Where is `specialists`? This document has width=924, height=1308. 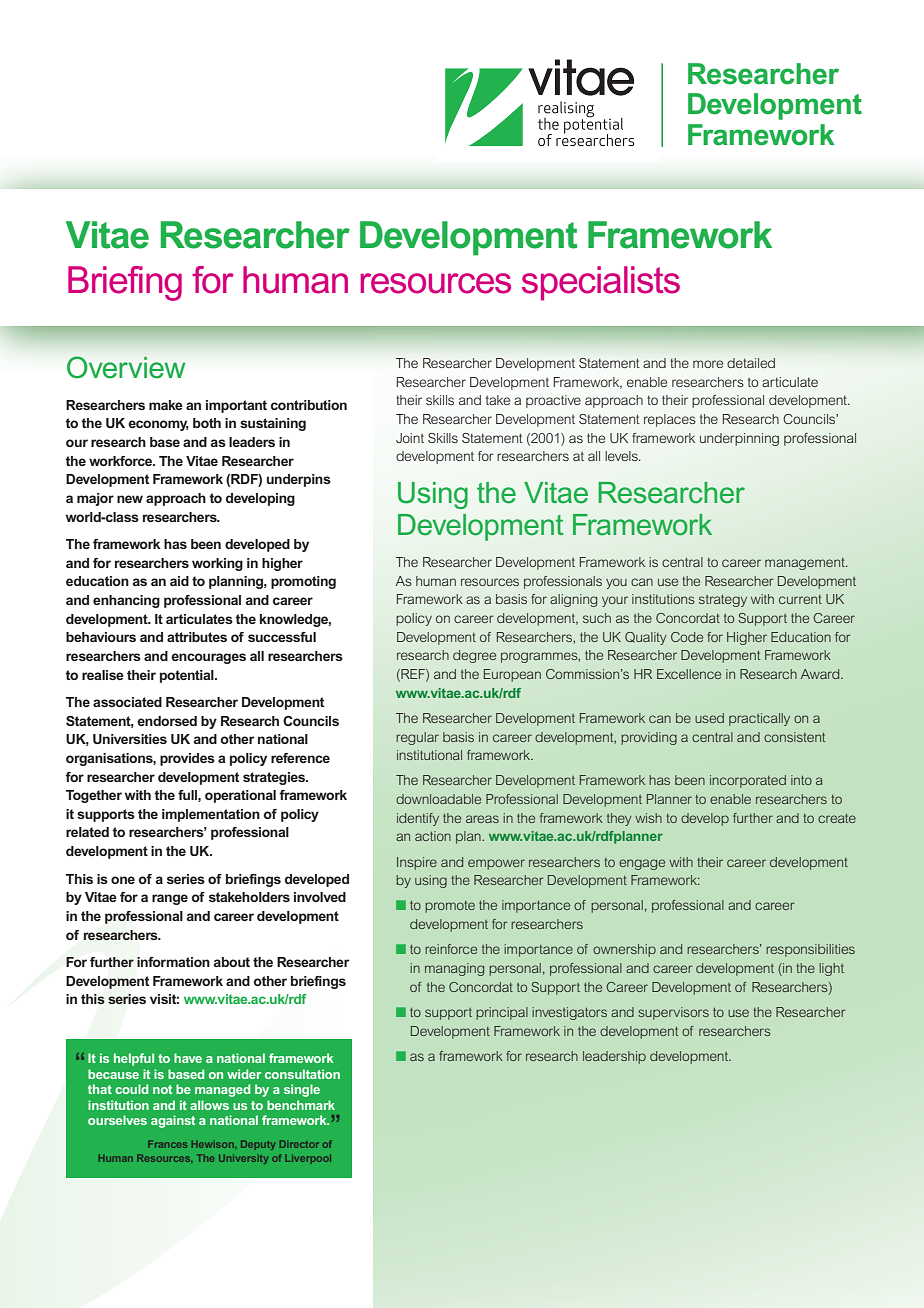
specialists is located at coordinates (601, 283).
